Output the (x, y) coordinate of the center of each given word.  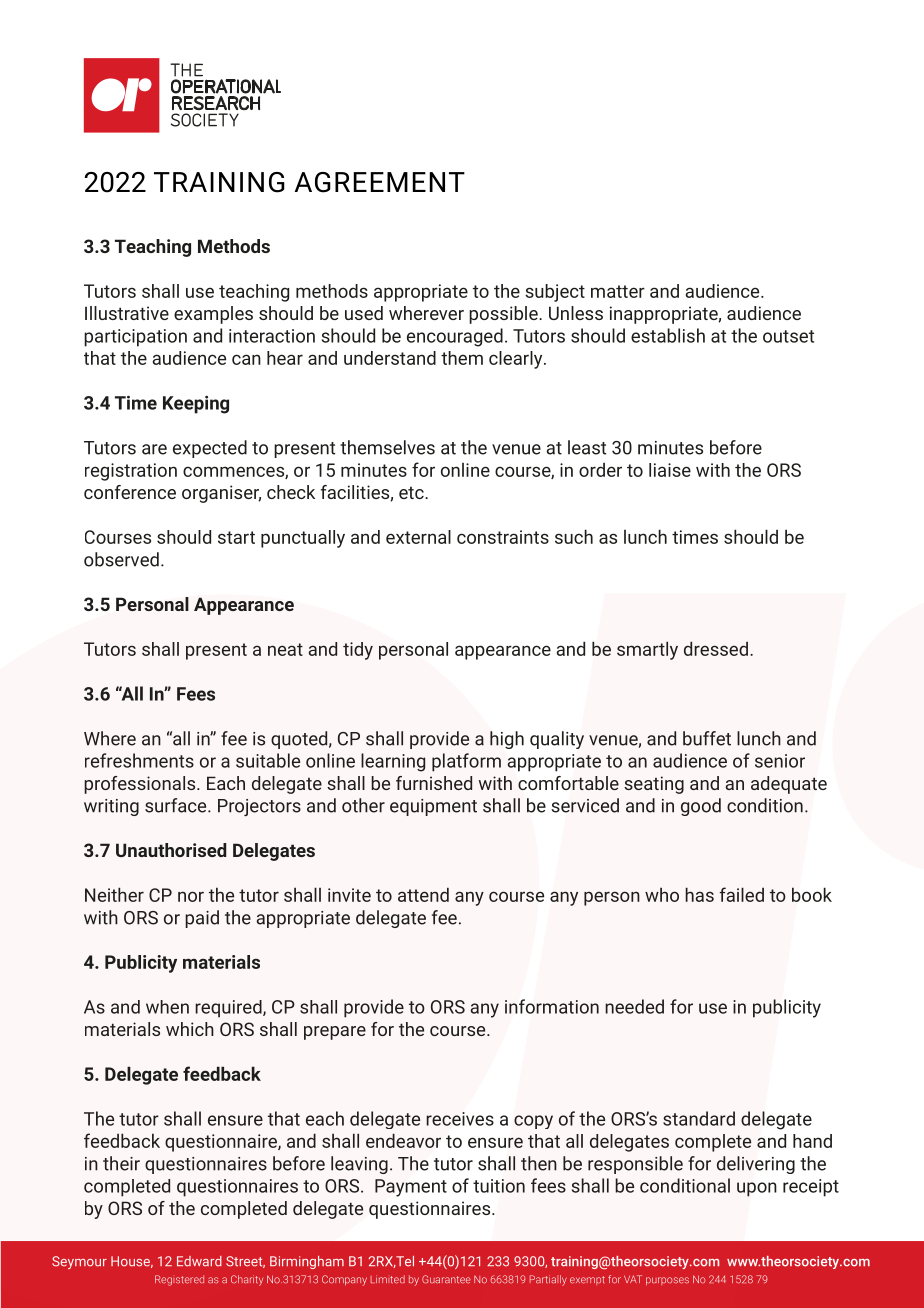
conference (130, 492)
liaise (670, 470)
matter (618, 291)
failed (742, 894)
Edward (199, 1261)
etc (412, 493)
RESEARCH (216, 103)
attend (423, 894)
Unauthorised (171, 850)
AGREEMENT (380, 182)
